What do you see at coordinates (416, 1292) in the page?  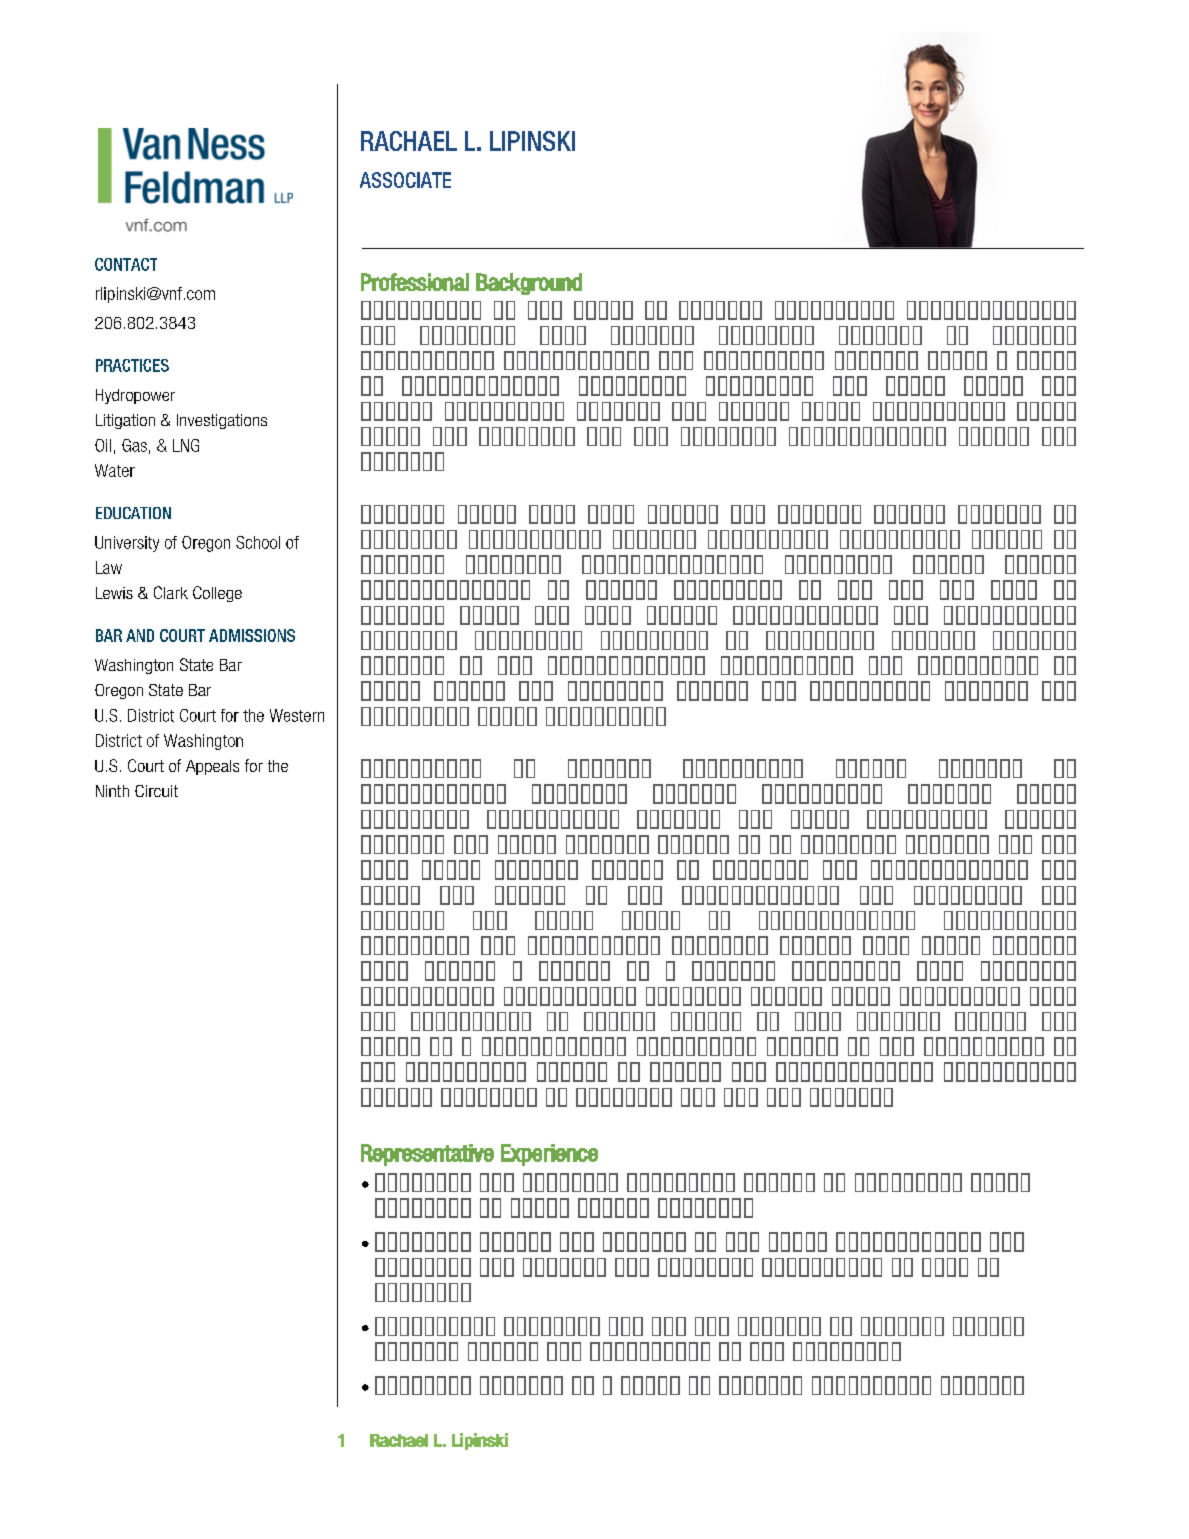 I see `vessels` at bounding box center [416, 1292].
